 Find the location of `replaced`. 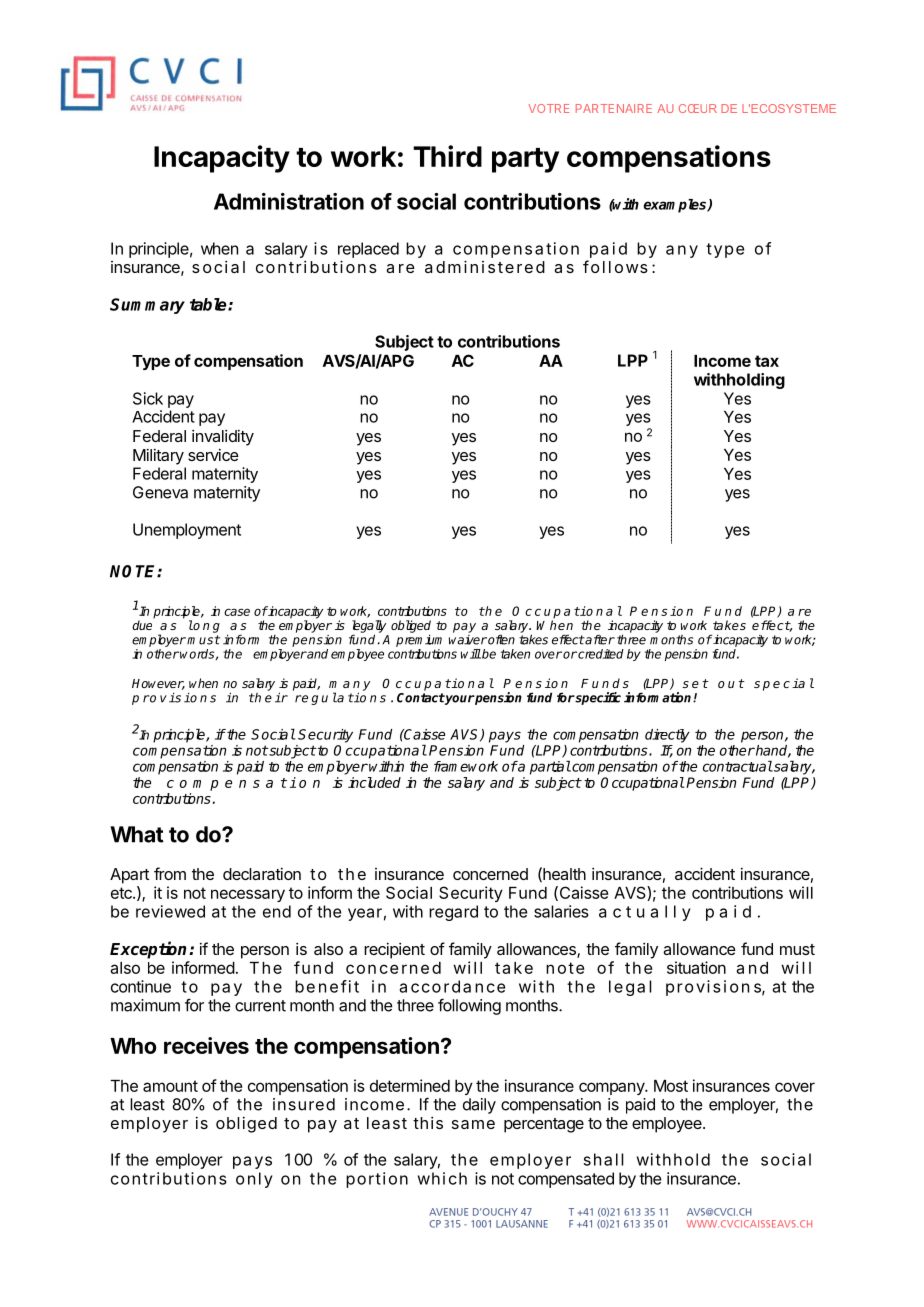

replaced is located at coordinates (368, 250).
